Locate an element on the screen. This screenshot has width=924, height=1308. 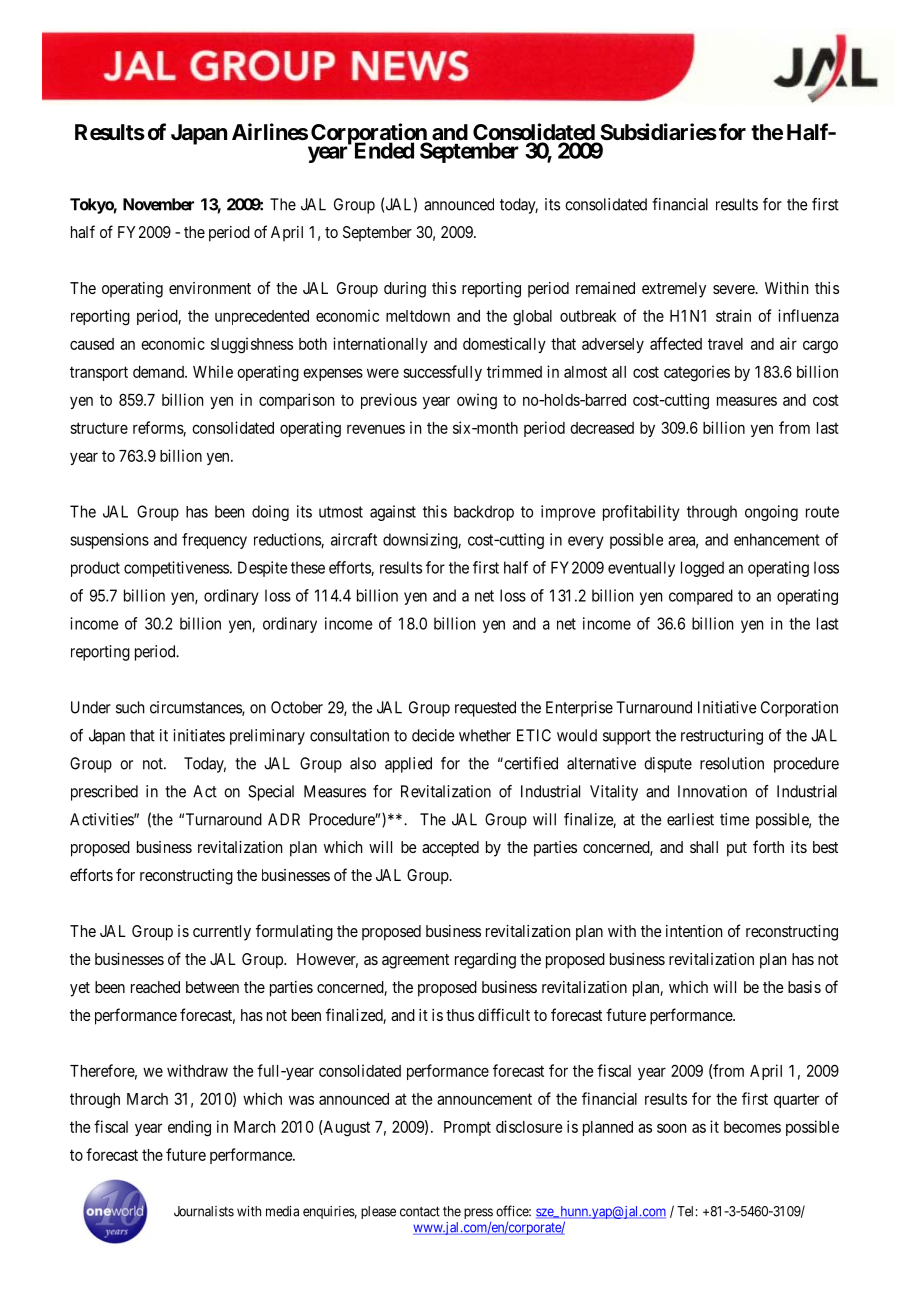
severe is located at coordinates (734, 289).
